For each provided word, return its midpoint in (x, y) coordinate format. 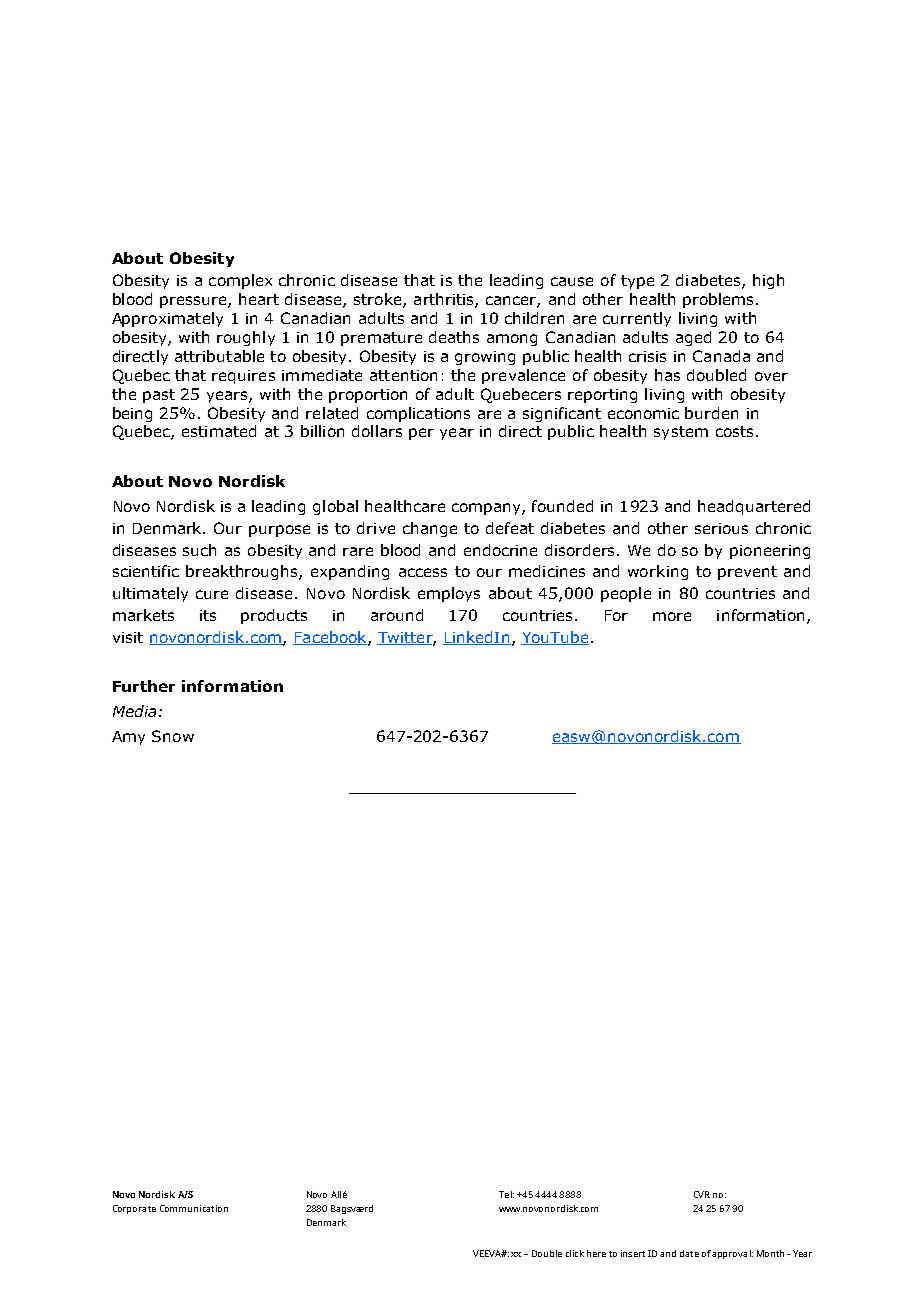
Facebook (331, 638)
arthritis (445, 300)
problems (718, 300)
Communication (194, 1208)
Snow (173, 736)
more (672, 616)
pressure (194, 302)
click (575, 1253)
